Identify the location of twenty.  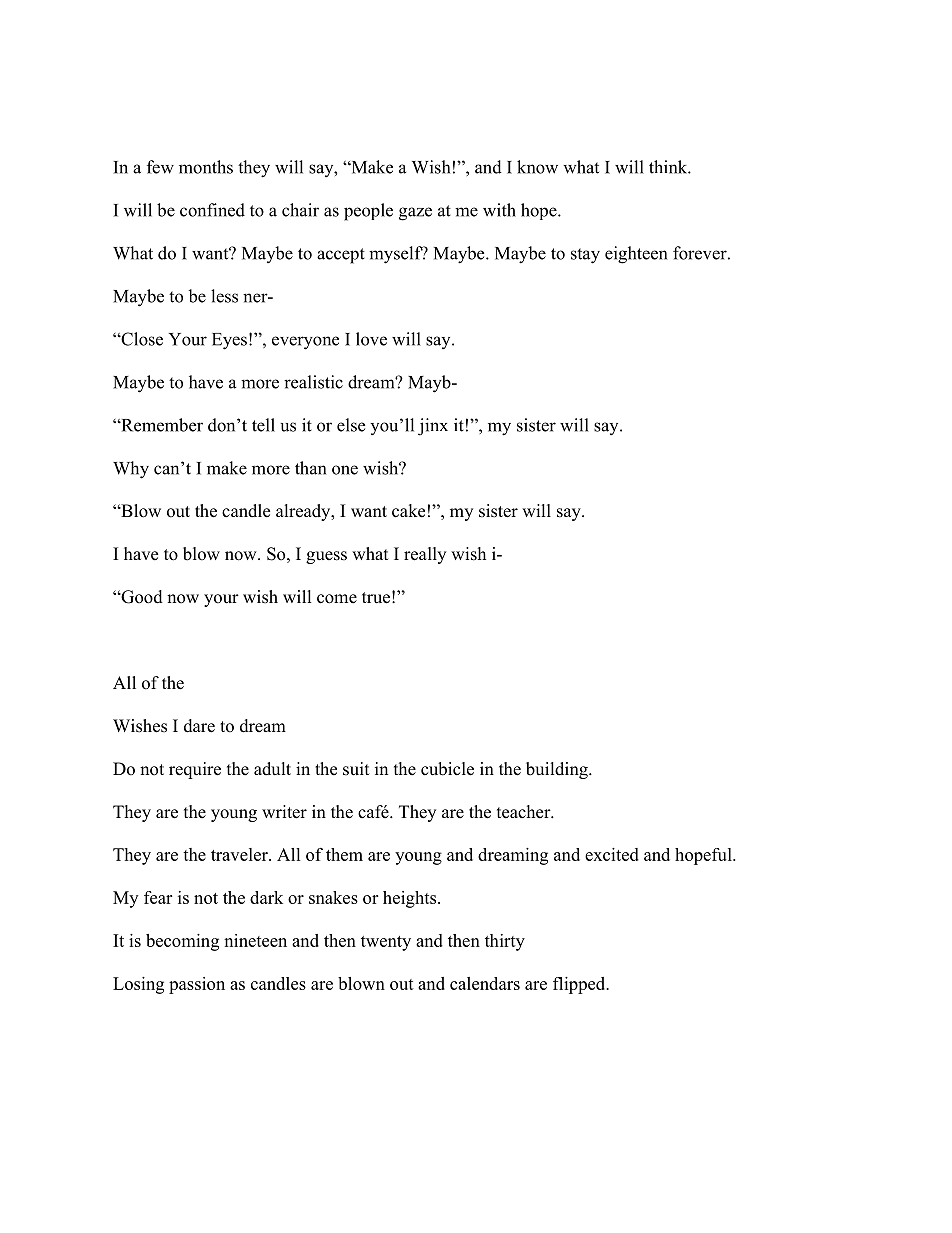
(386, 943).
